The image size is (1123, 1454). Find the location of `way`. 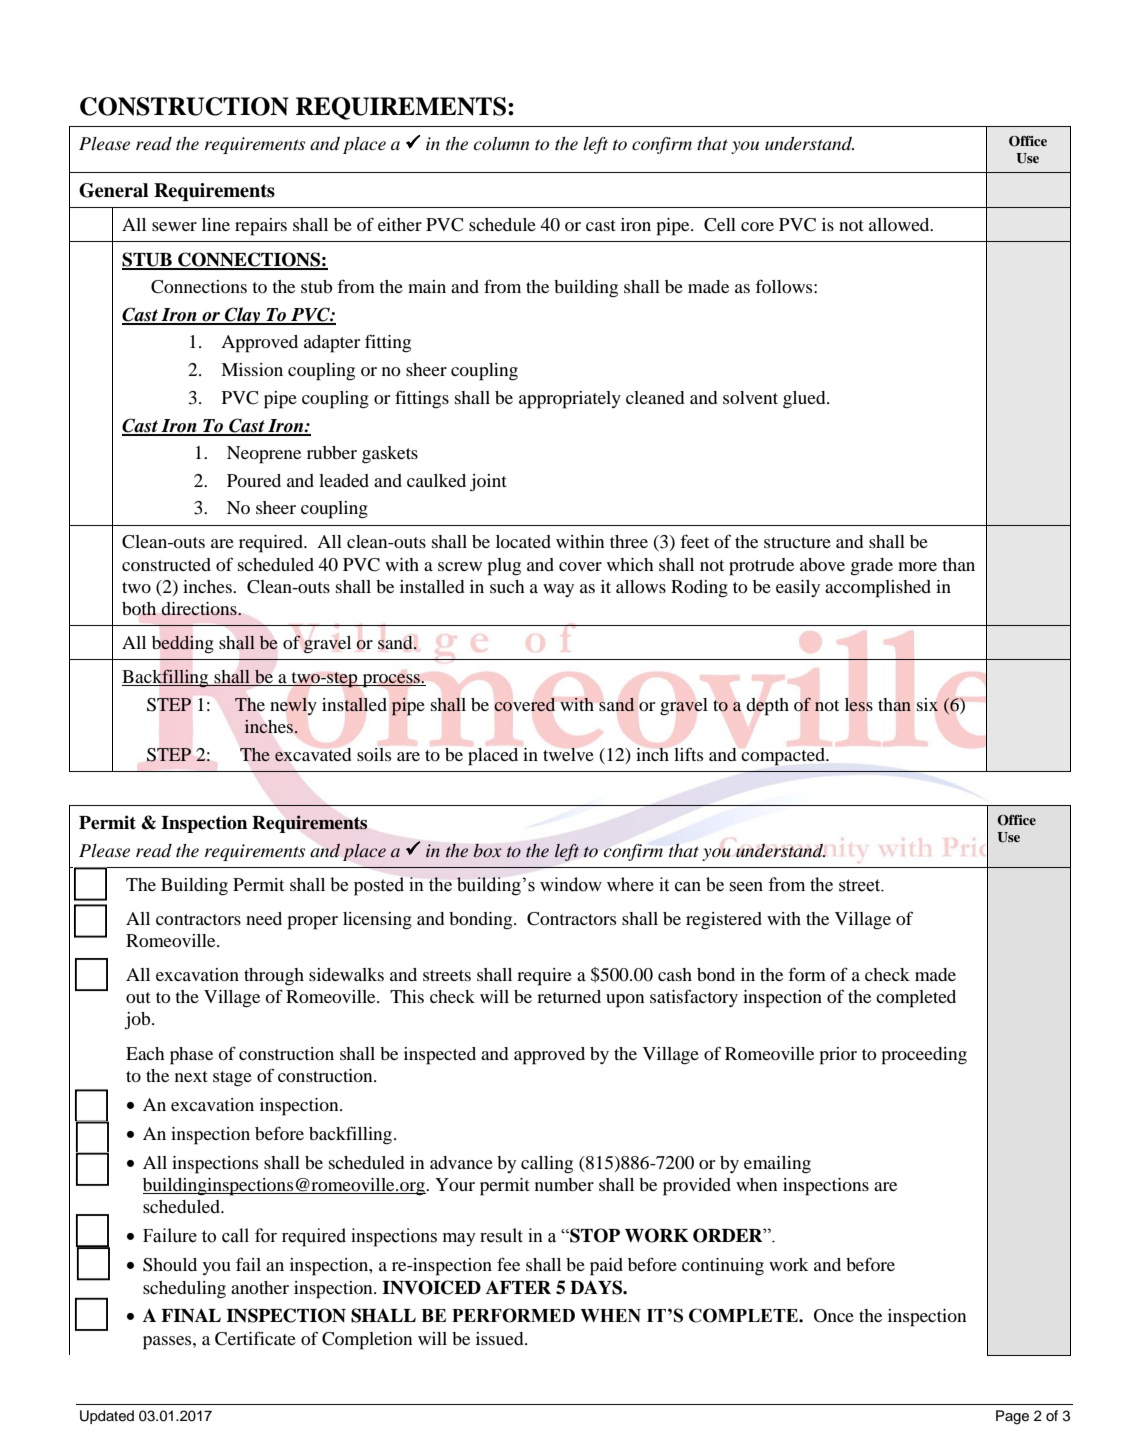

way is located at coordinates (558, 590).
